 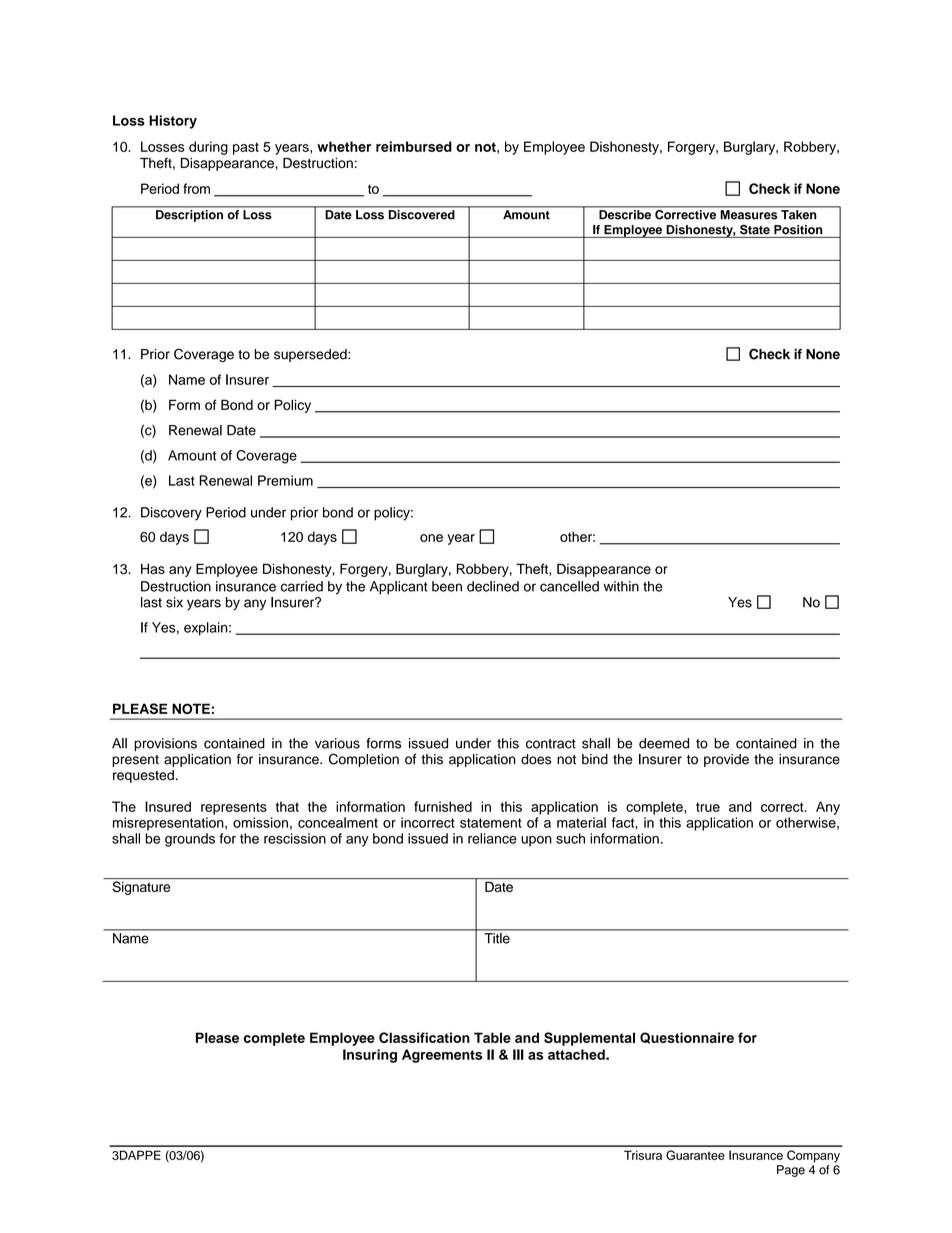 I want to click on reimbursed, so click(x=414, y=146).
